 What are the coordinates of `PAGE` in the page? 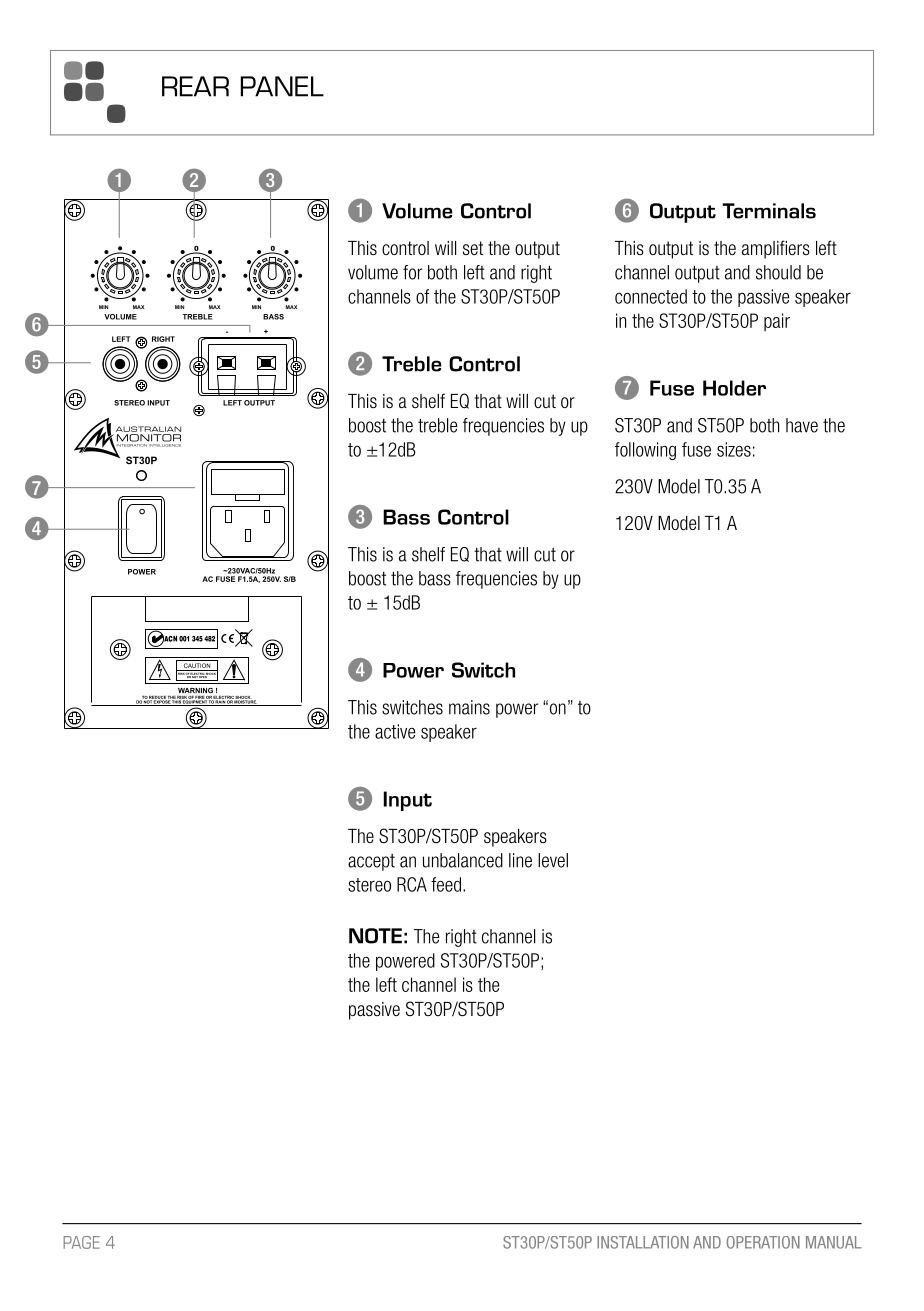 It's located at (81, 1242).
